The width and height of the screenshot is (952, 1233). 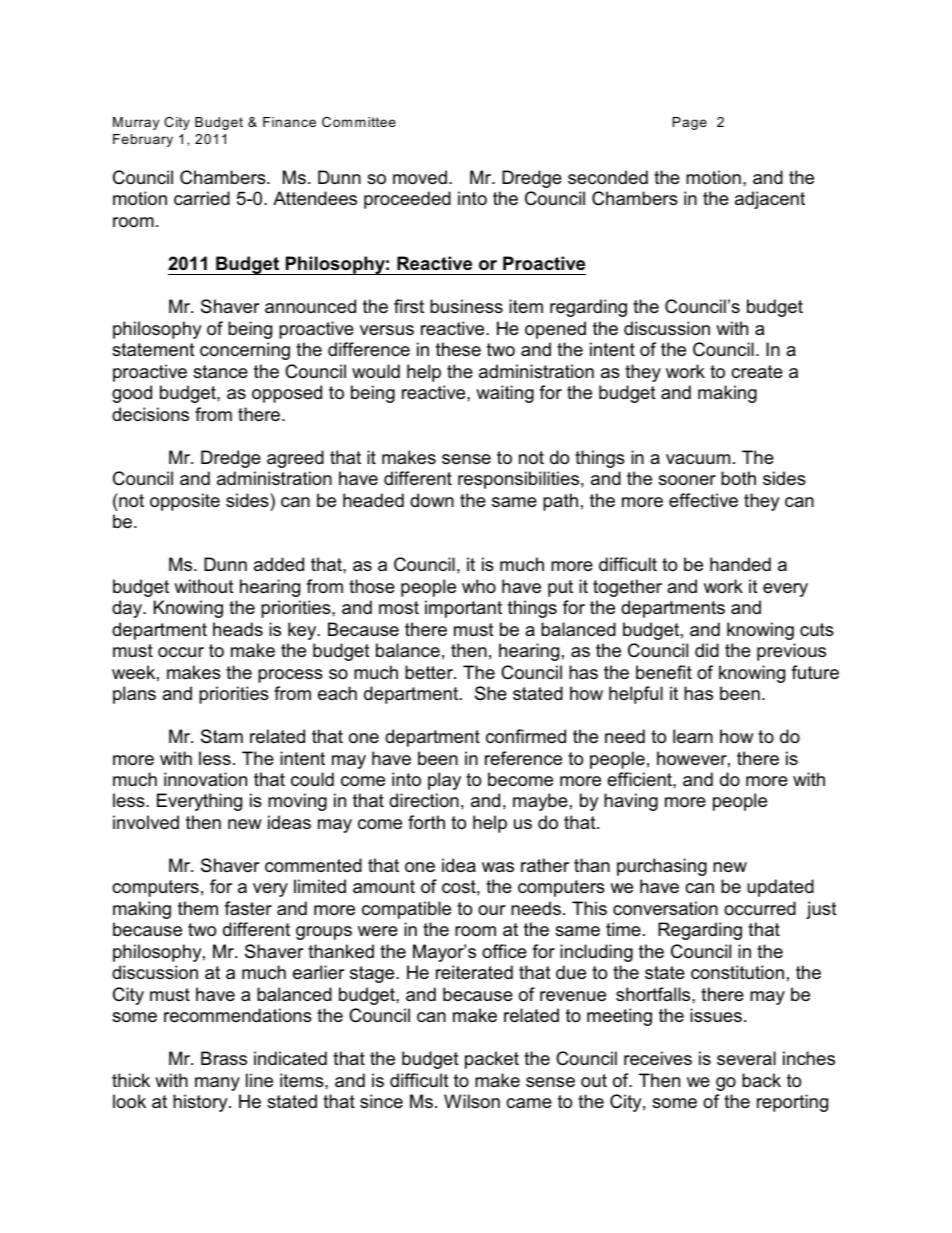 I want to click on stance, so click(x=220, y=372).
